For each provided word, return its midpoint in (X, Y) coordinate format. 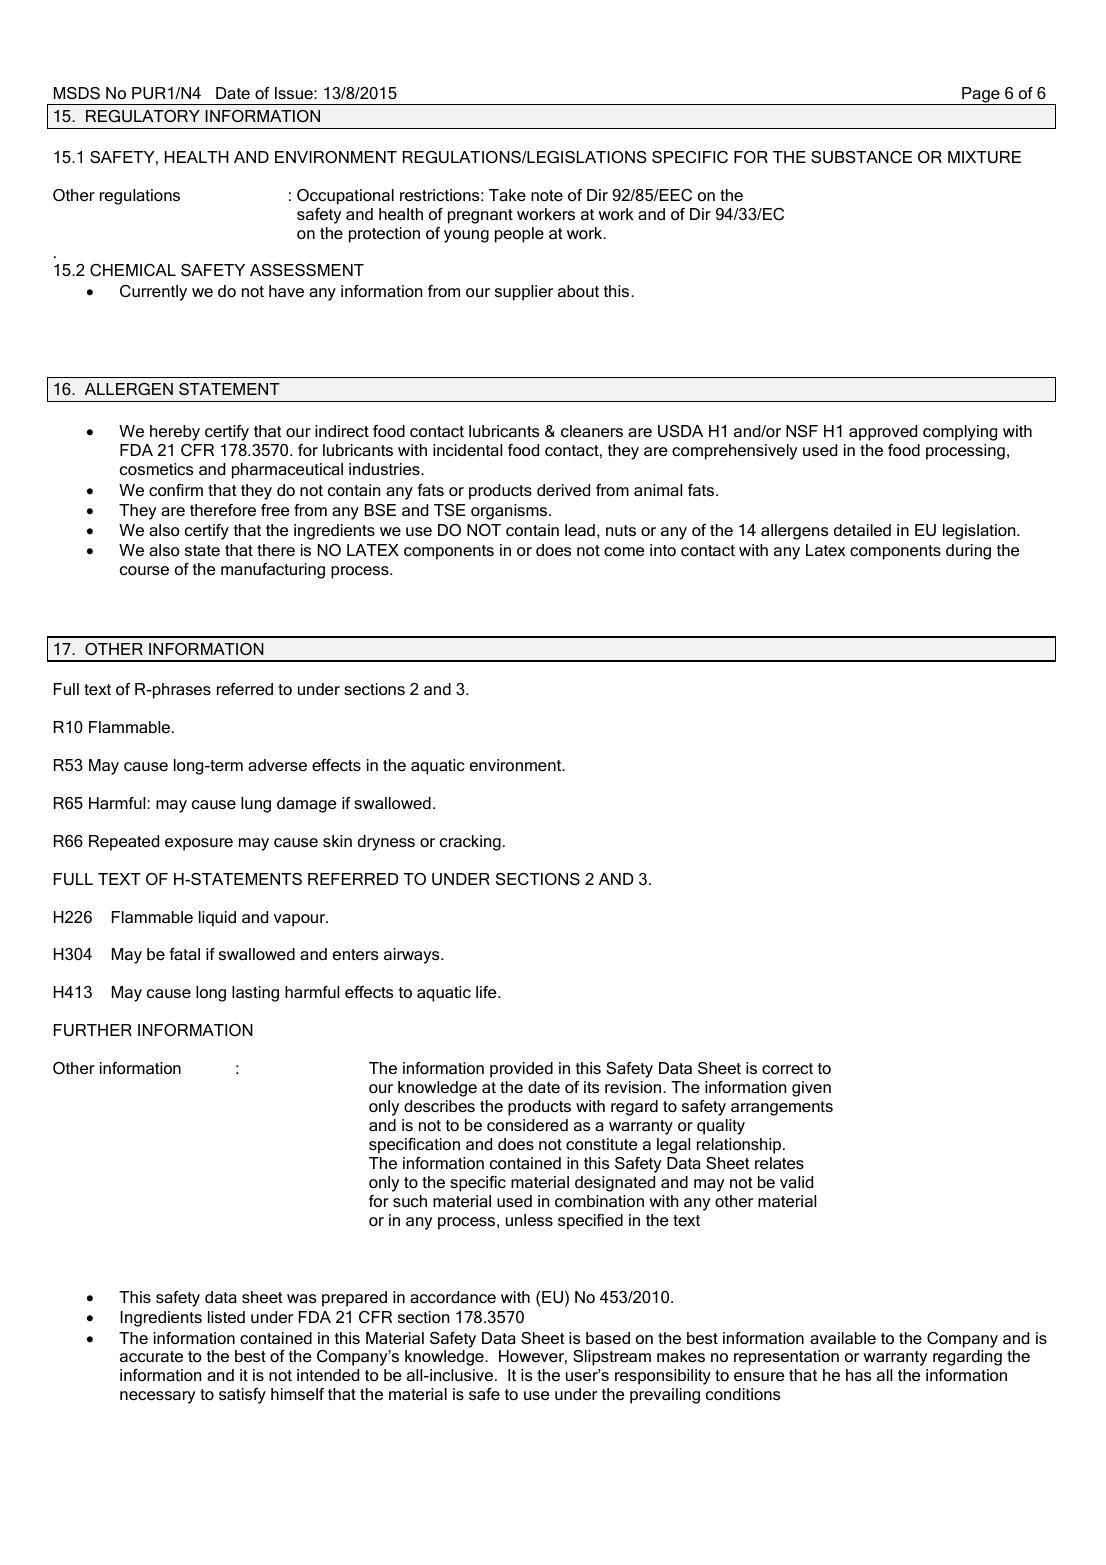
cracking (470, 843)
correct (787, 1068)
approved (883, 433)
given (811, 1089)
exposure (199, 844)
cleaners (592, 431)
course (144, 570)
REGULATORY (143, 116)
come (624, 551)
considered (527, 1125)
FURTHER (93, 1030)
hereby (175, 433)
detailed (862, 530)
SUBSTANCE (861, 157)
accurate (151, 1356)
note (547, 195)
